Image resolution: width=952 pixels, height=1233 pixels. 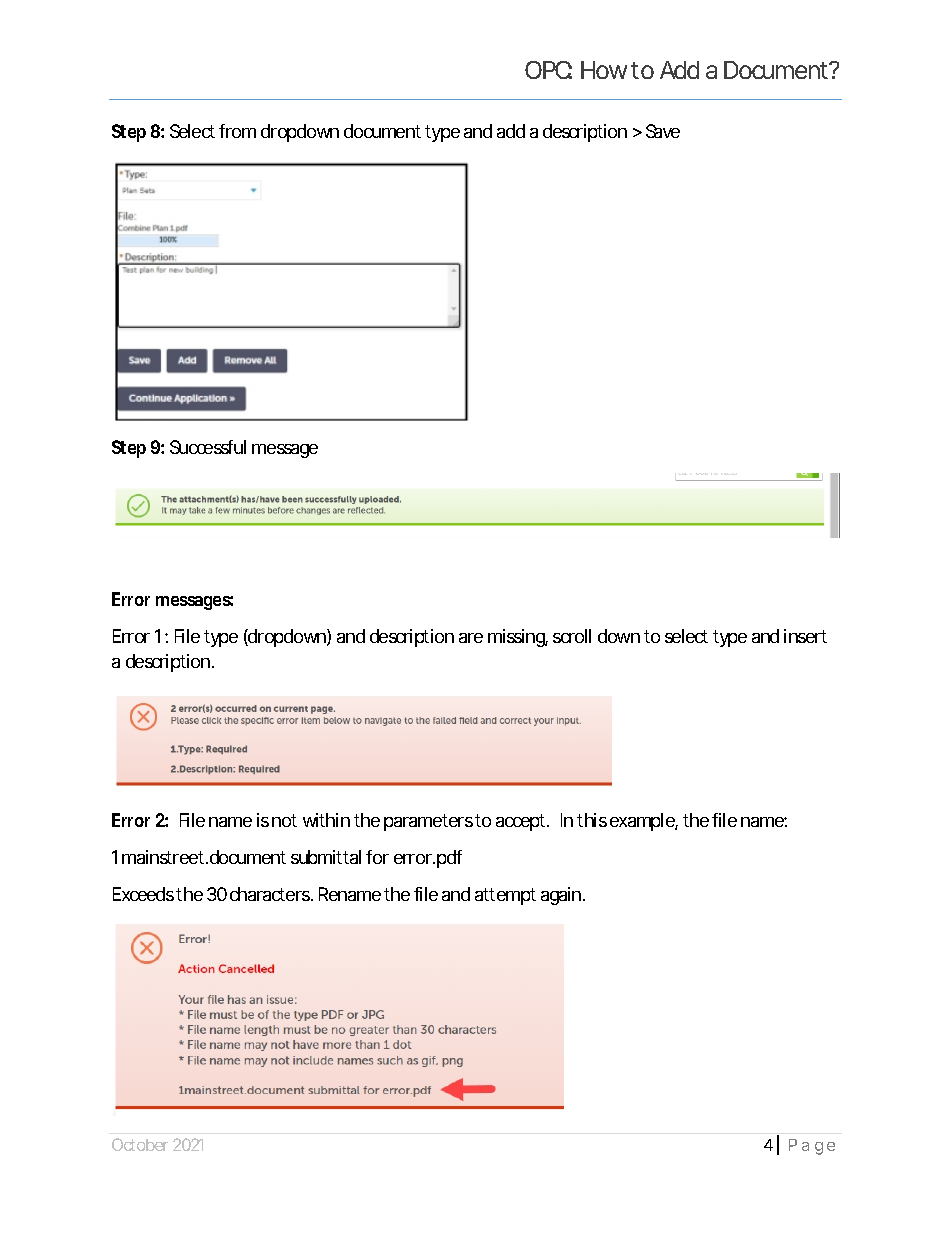 What do you see at coordinates (562, 896) in the screenshot?
I see `again` at bounding box center [562, 896].
